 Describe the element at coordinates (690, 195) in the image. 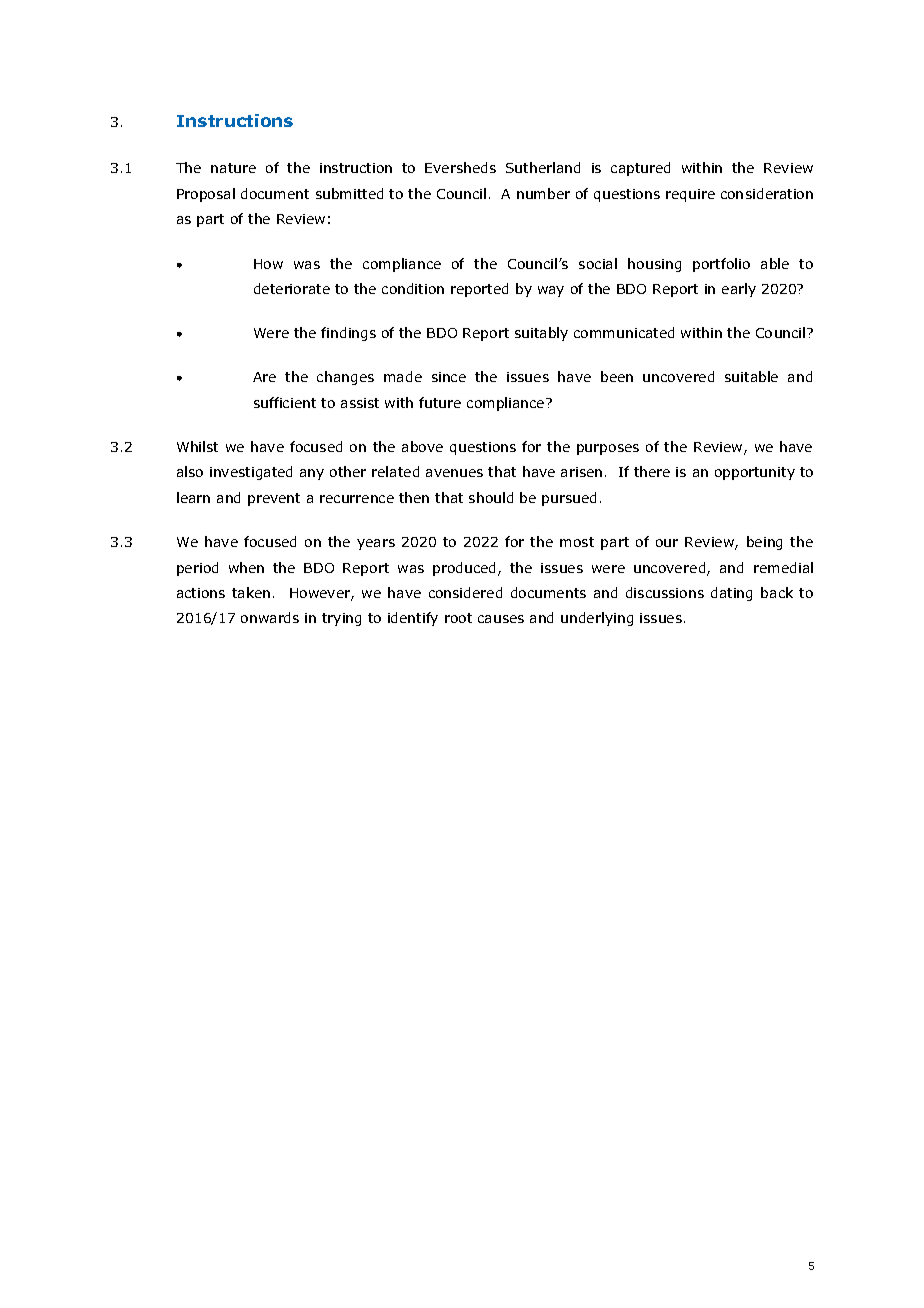

I see `require` at that location.
